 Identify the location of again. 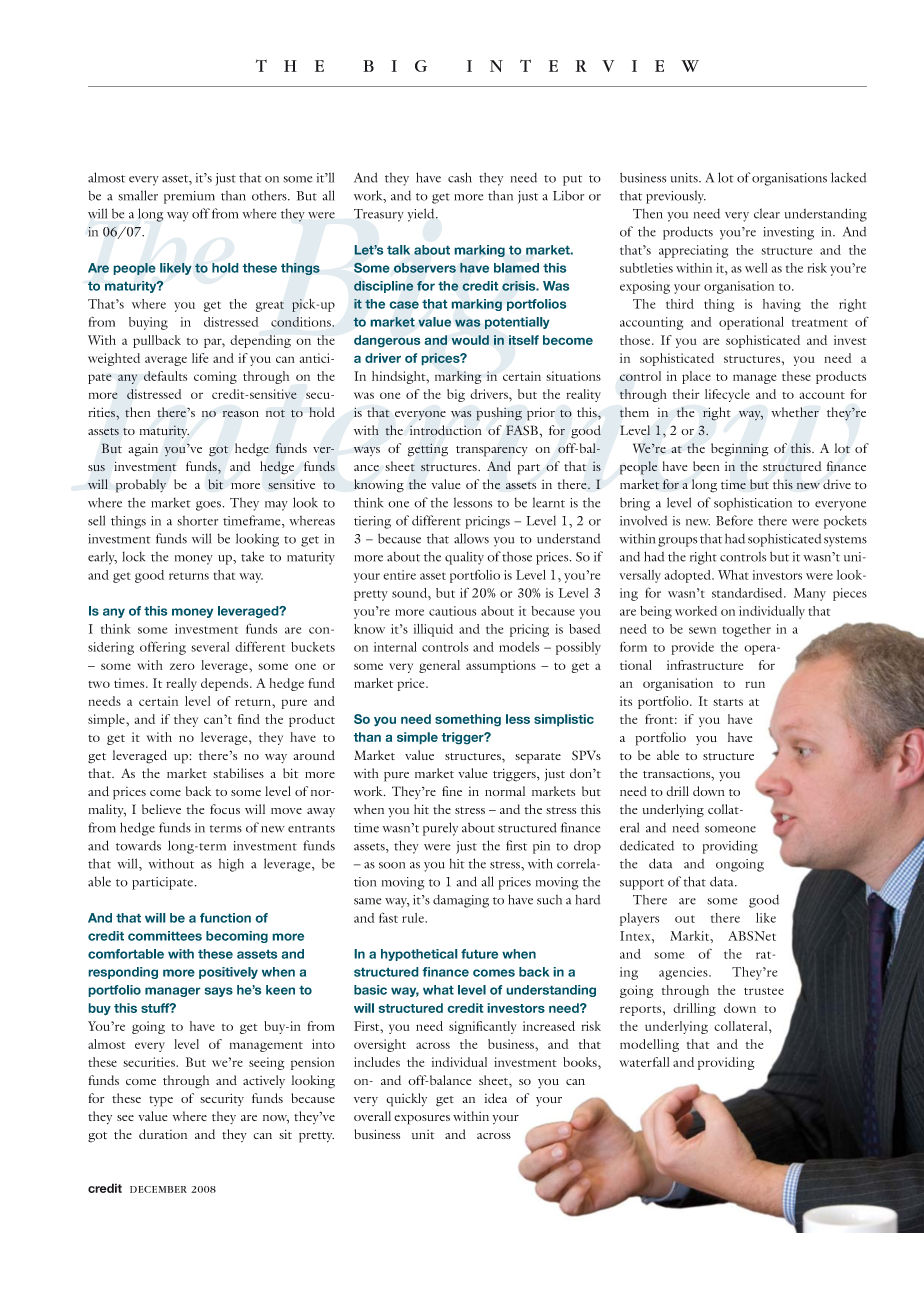
(143, 450).
